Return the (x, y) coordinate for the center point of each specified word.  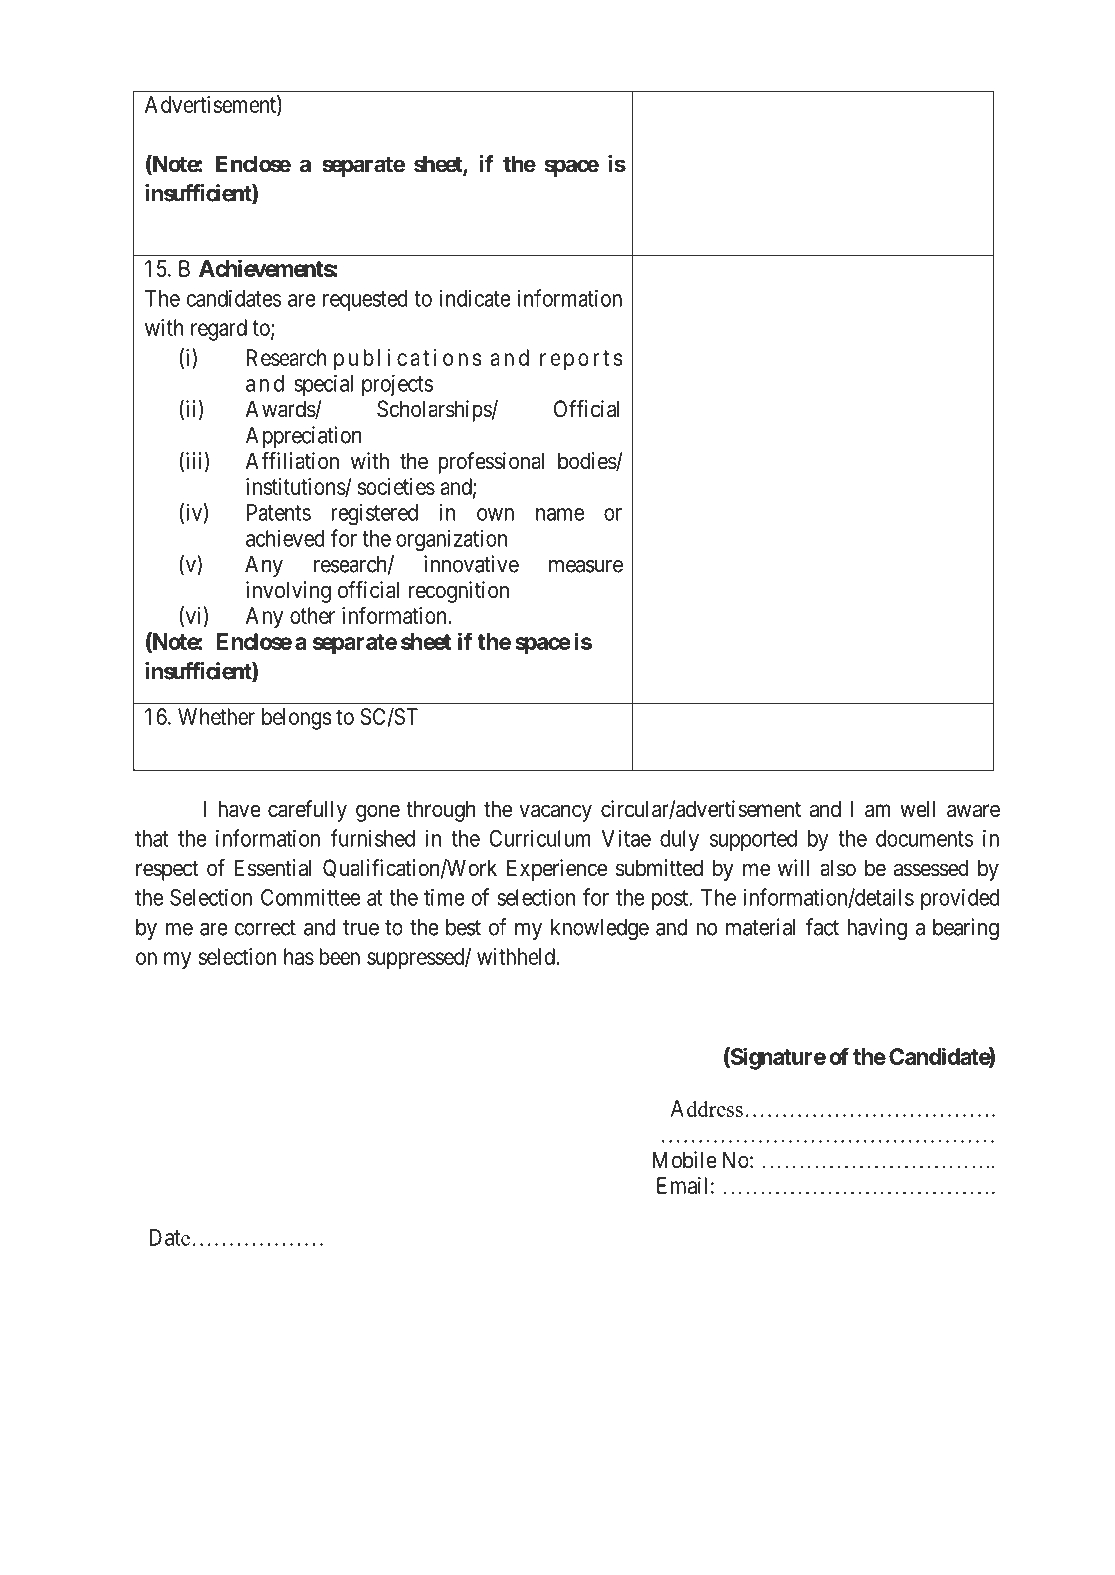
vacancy (555, 813)
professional (491, 463)
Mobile (684, 1160)
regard (219, 330)
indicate (475, 298)
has (299, 956)
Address (707, 1108)
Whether (216, 716)
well (918, 808)
